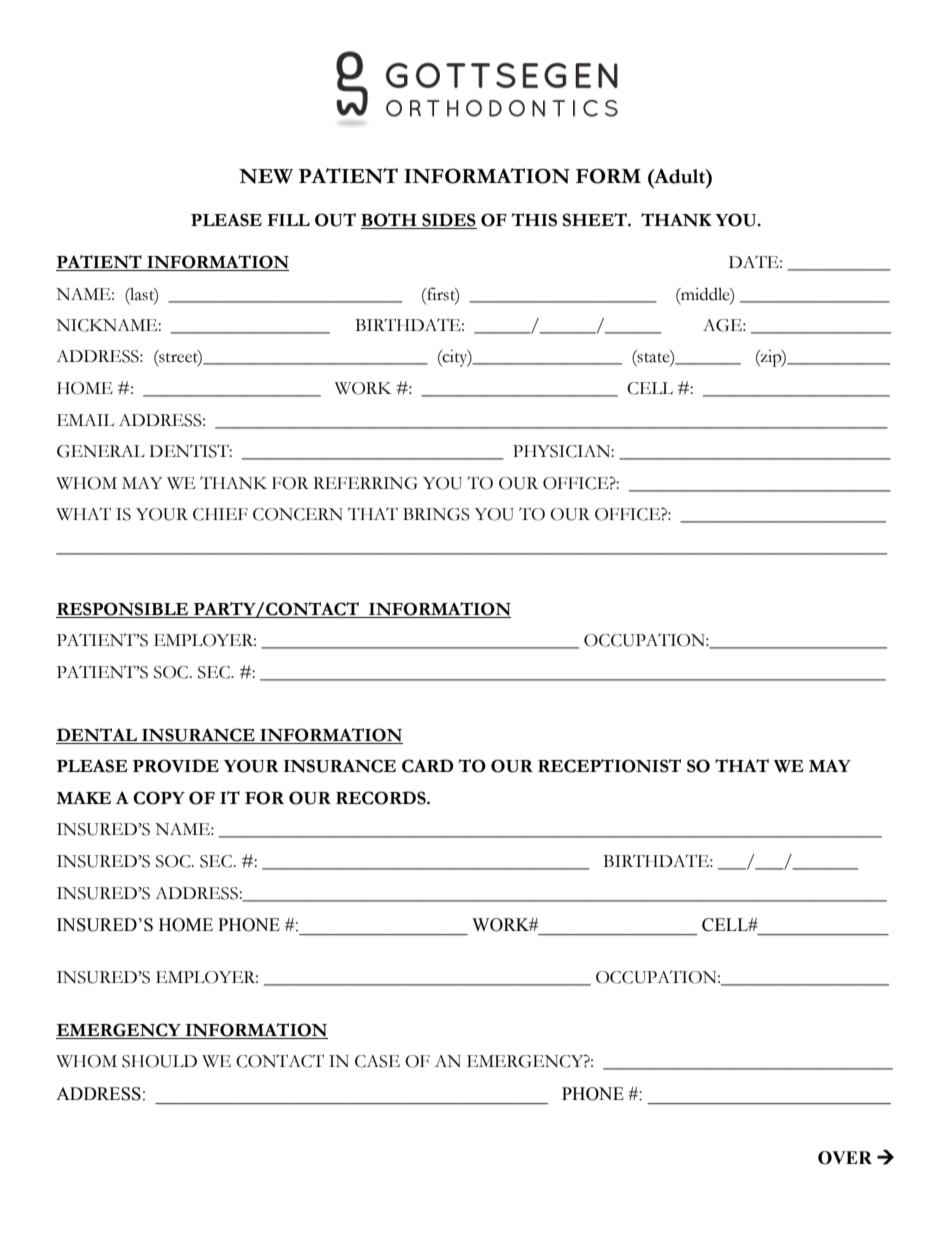 The width and height of the screenshot is (952, 1233). I want to click on SIDES, so click(448, 221).
